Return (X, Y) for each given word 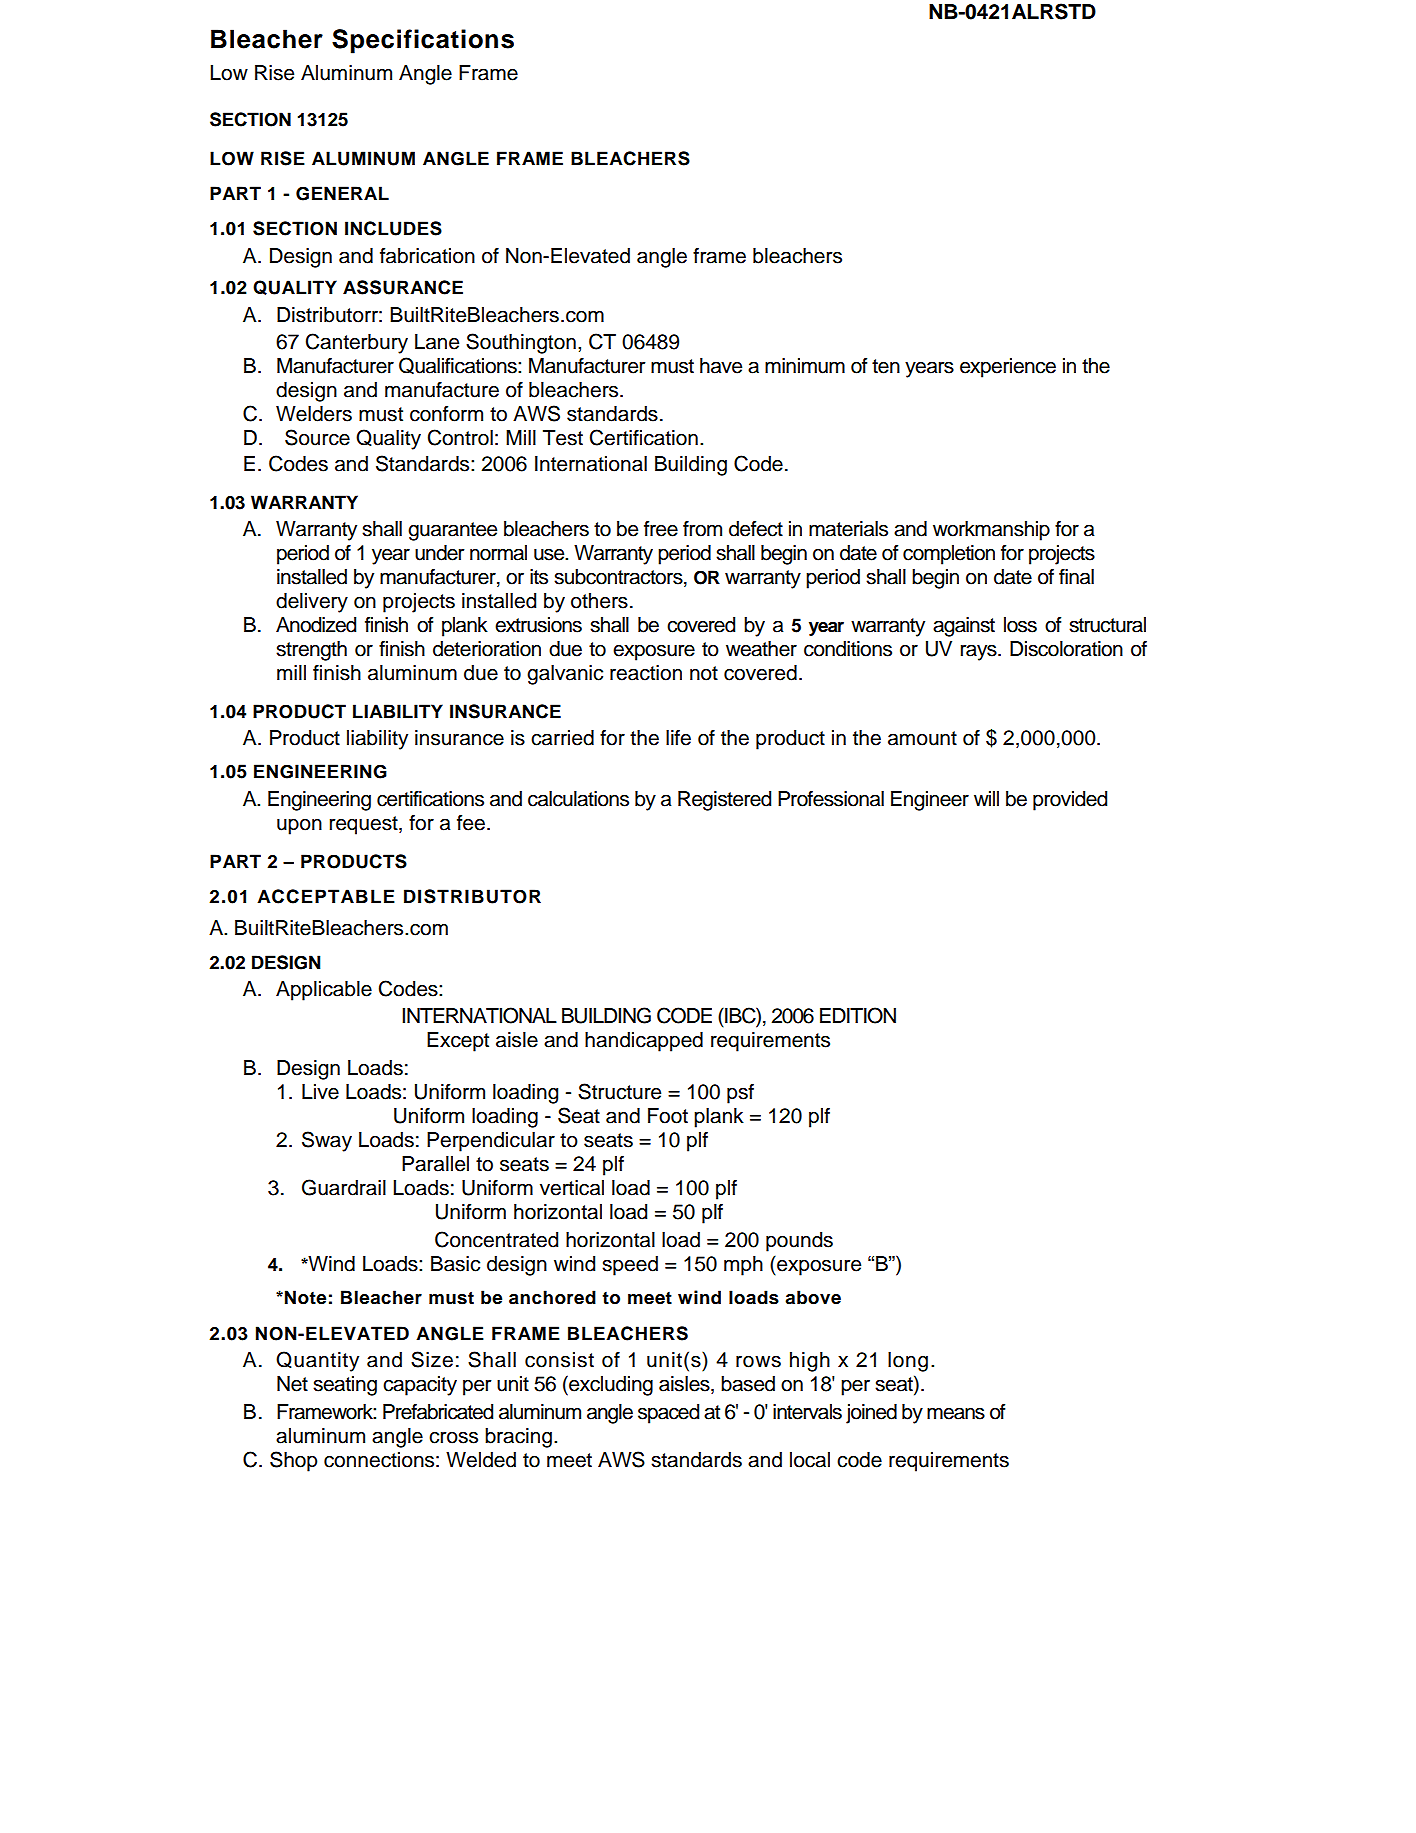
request (365, 825)
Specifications (423, 41)
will (986, 798)
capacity (420, 1386)
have (721, 366)
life (678, 738)
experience (1008, 368)
